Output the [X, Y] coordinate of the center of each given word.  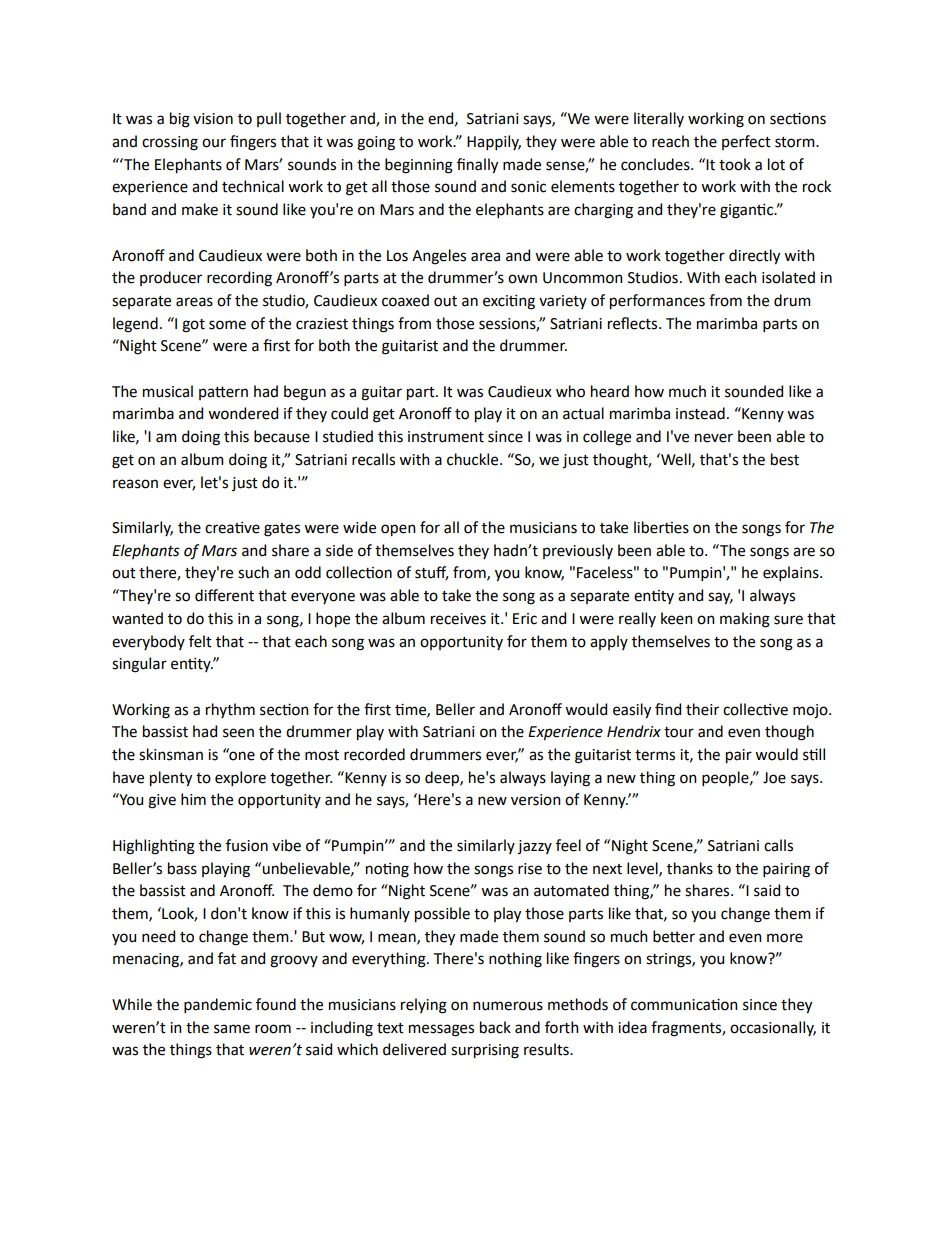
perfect [746, 142]
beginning [419, 166]
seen [238, 733]
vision [213, 119]
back [495, 1027]
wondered [243, 413]
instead [700, 413]
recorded [374, 754]
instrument [446, 437]
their [702, 709]
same [232, 1029]
